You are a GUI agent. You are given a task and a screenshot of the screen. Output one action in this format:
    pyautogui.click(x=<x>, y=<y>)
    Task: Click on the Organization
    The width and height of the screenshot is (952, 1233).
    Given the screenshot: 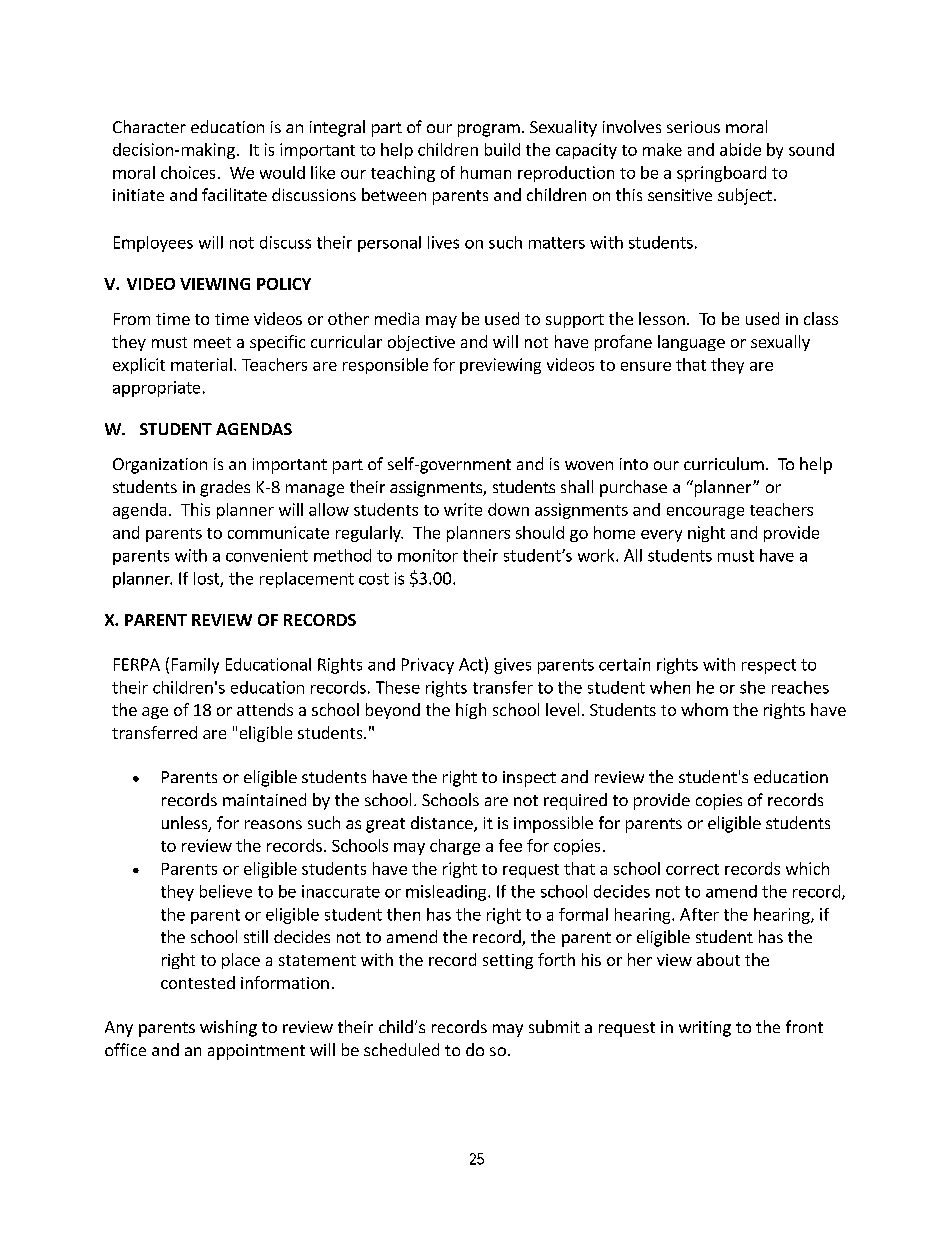 What is the action you would take?
    pyautogui.click(x=160, y=466)
